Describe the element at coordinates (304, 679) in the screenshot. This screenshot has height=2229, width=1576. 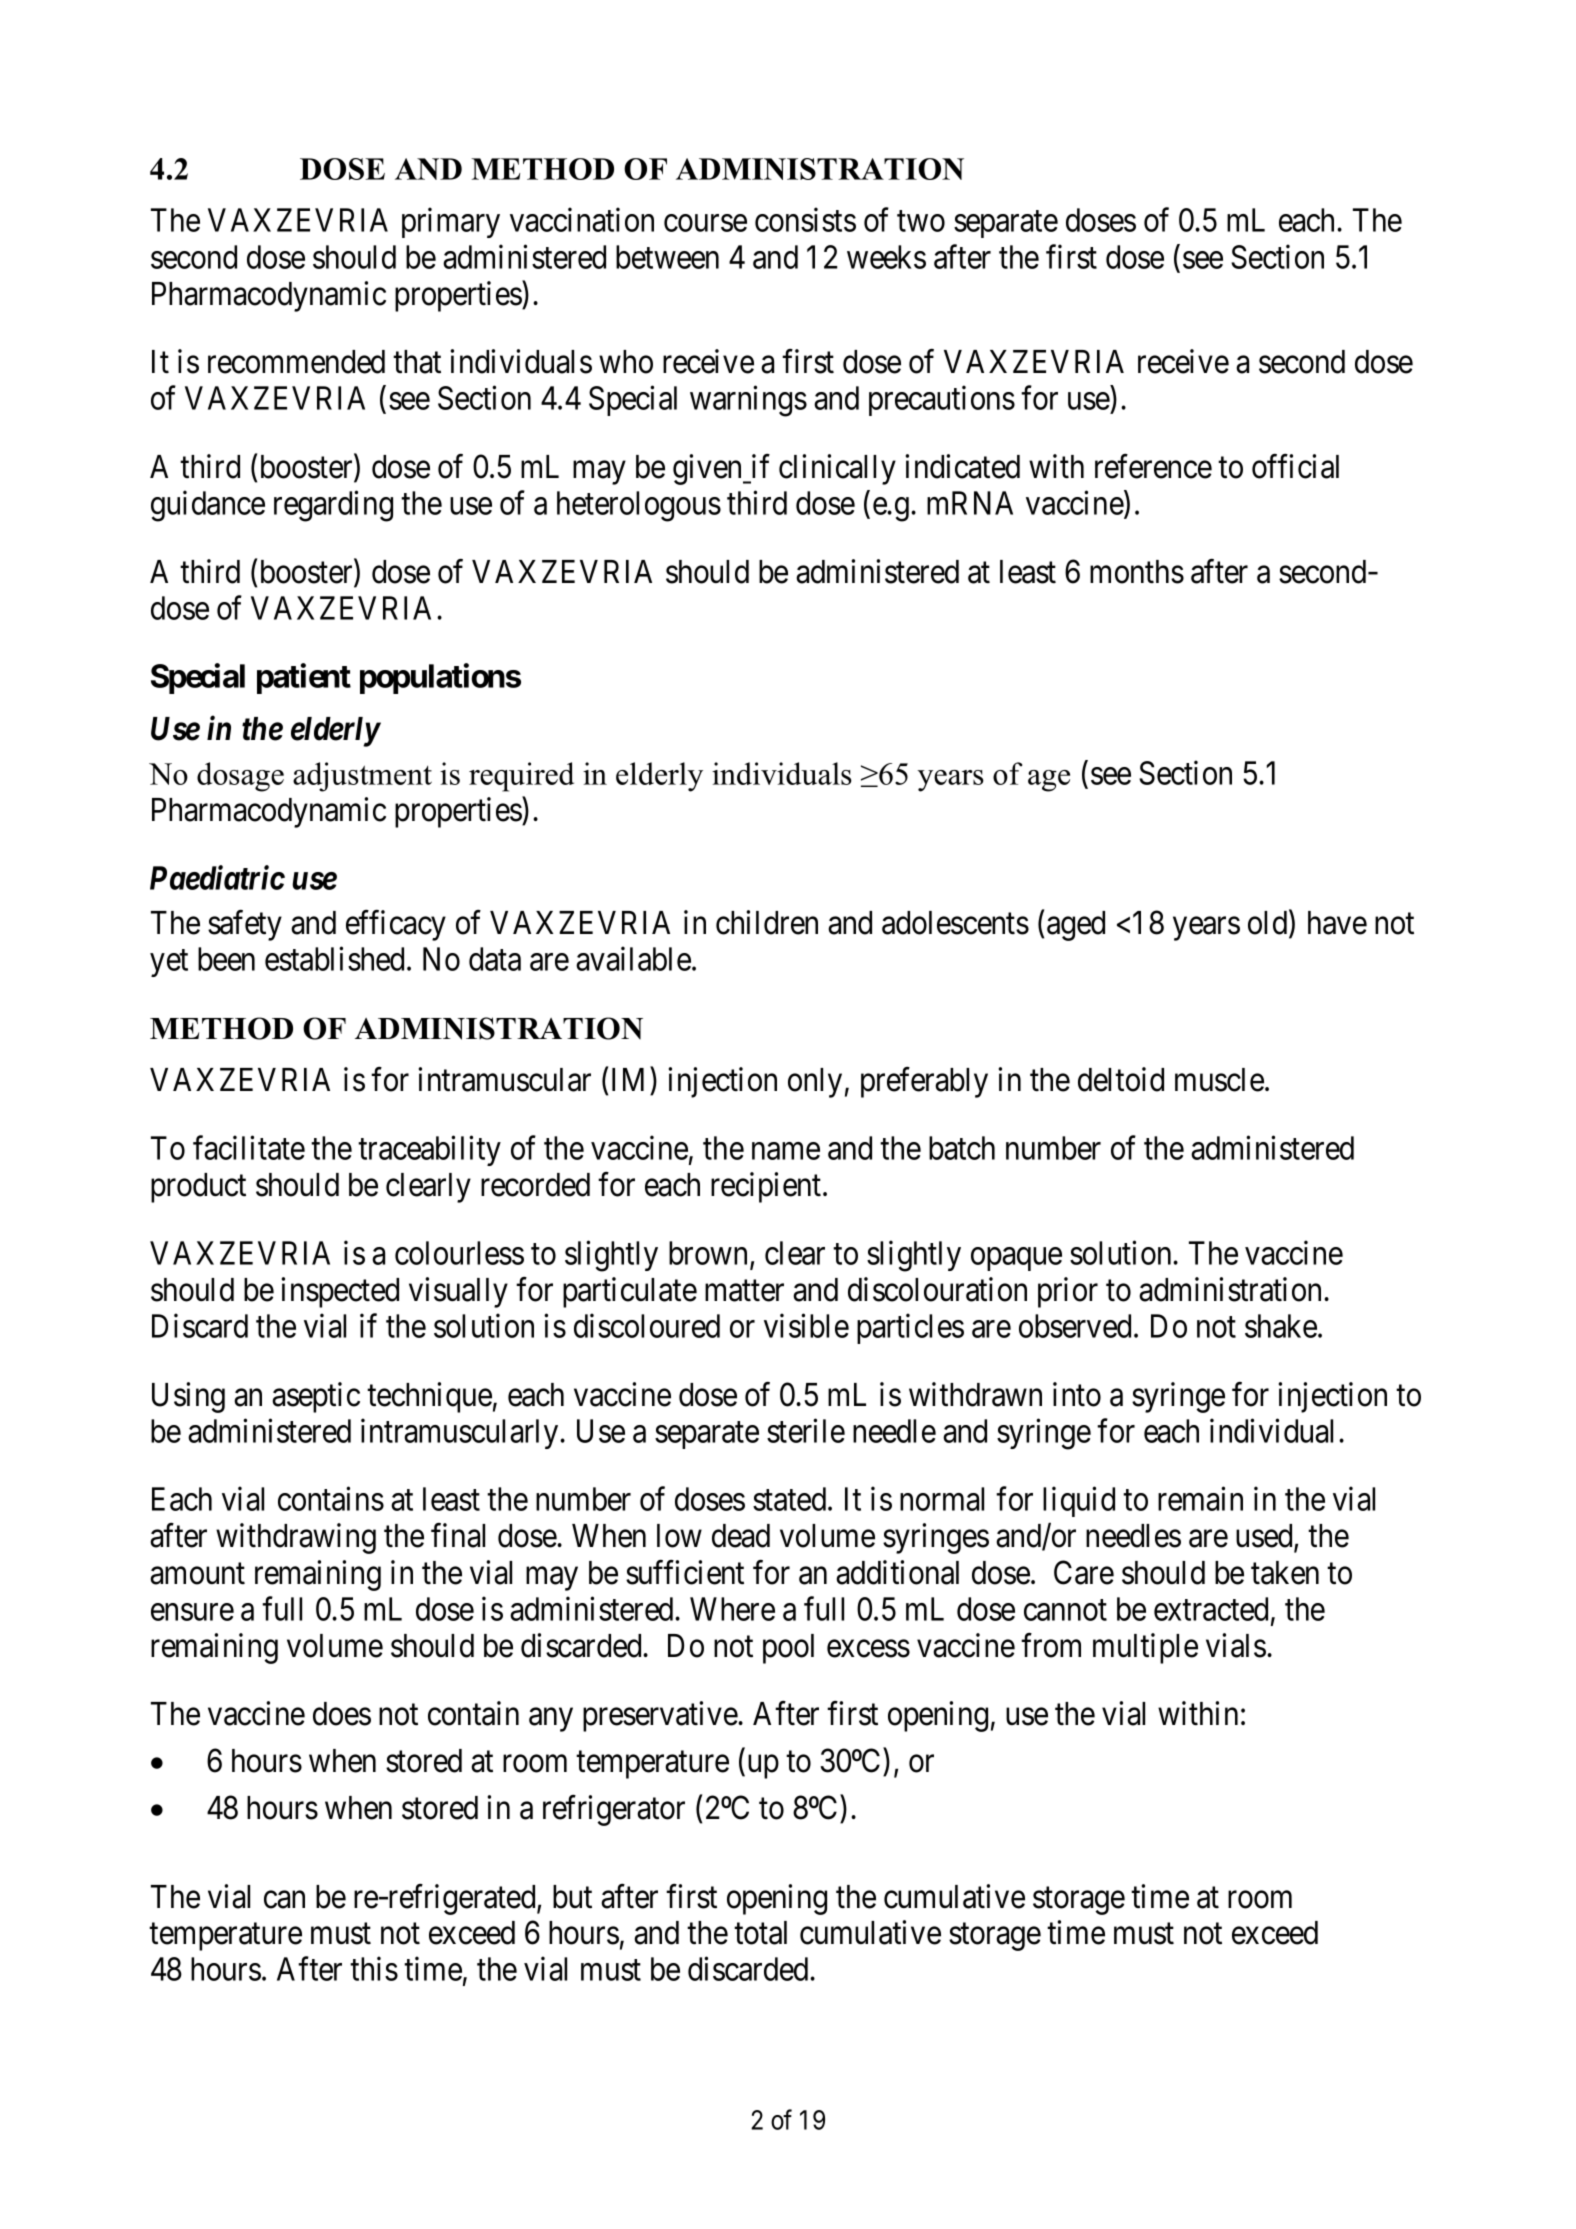
I see `patient` at that location.
